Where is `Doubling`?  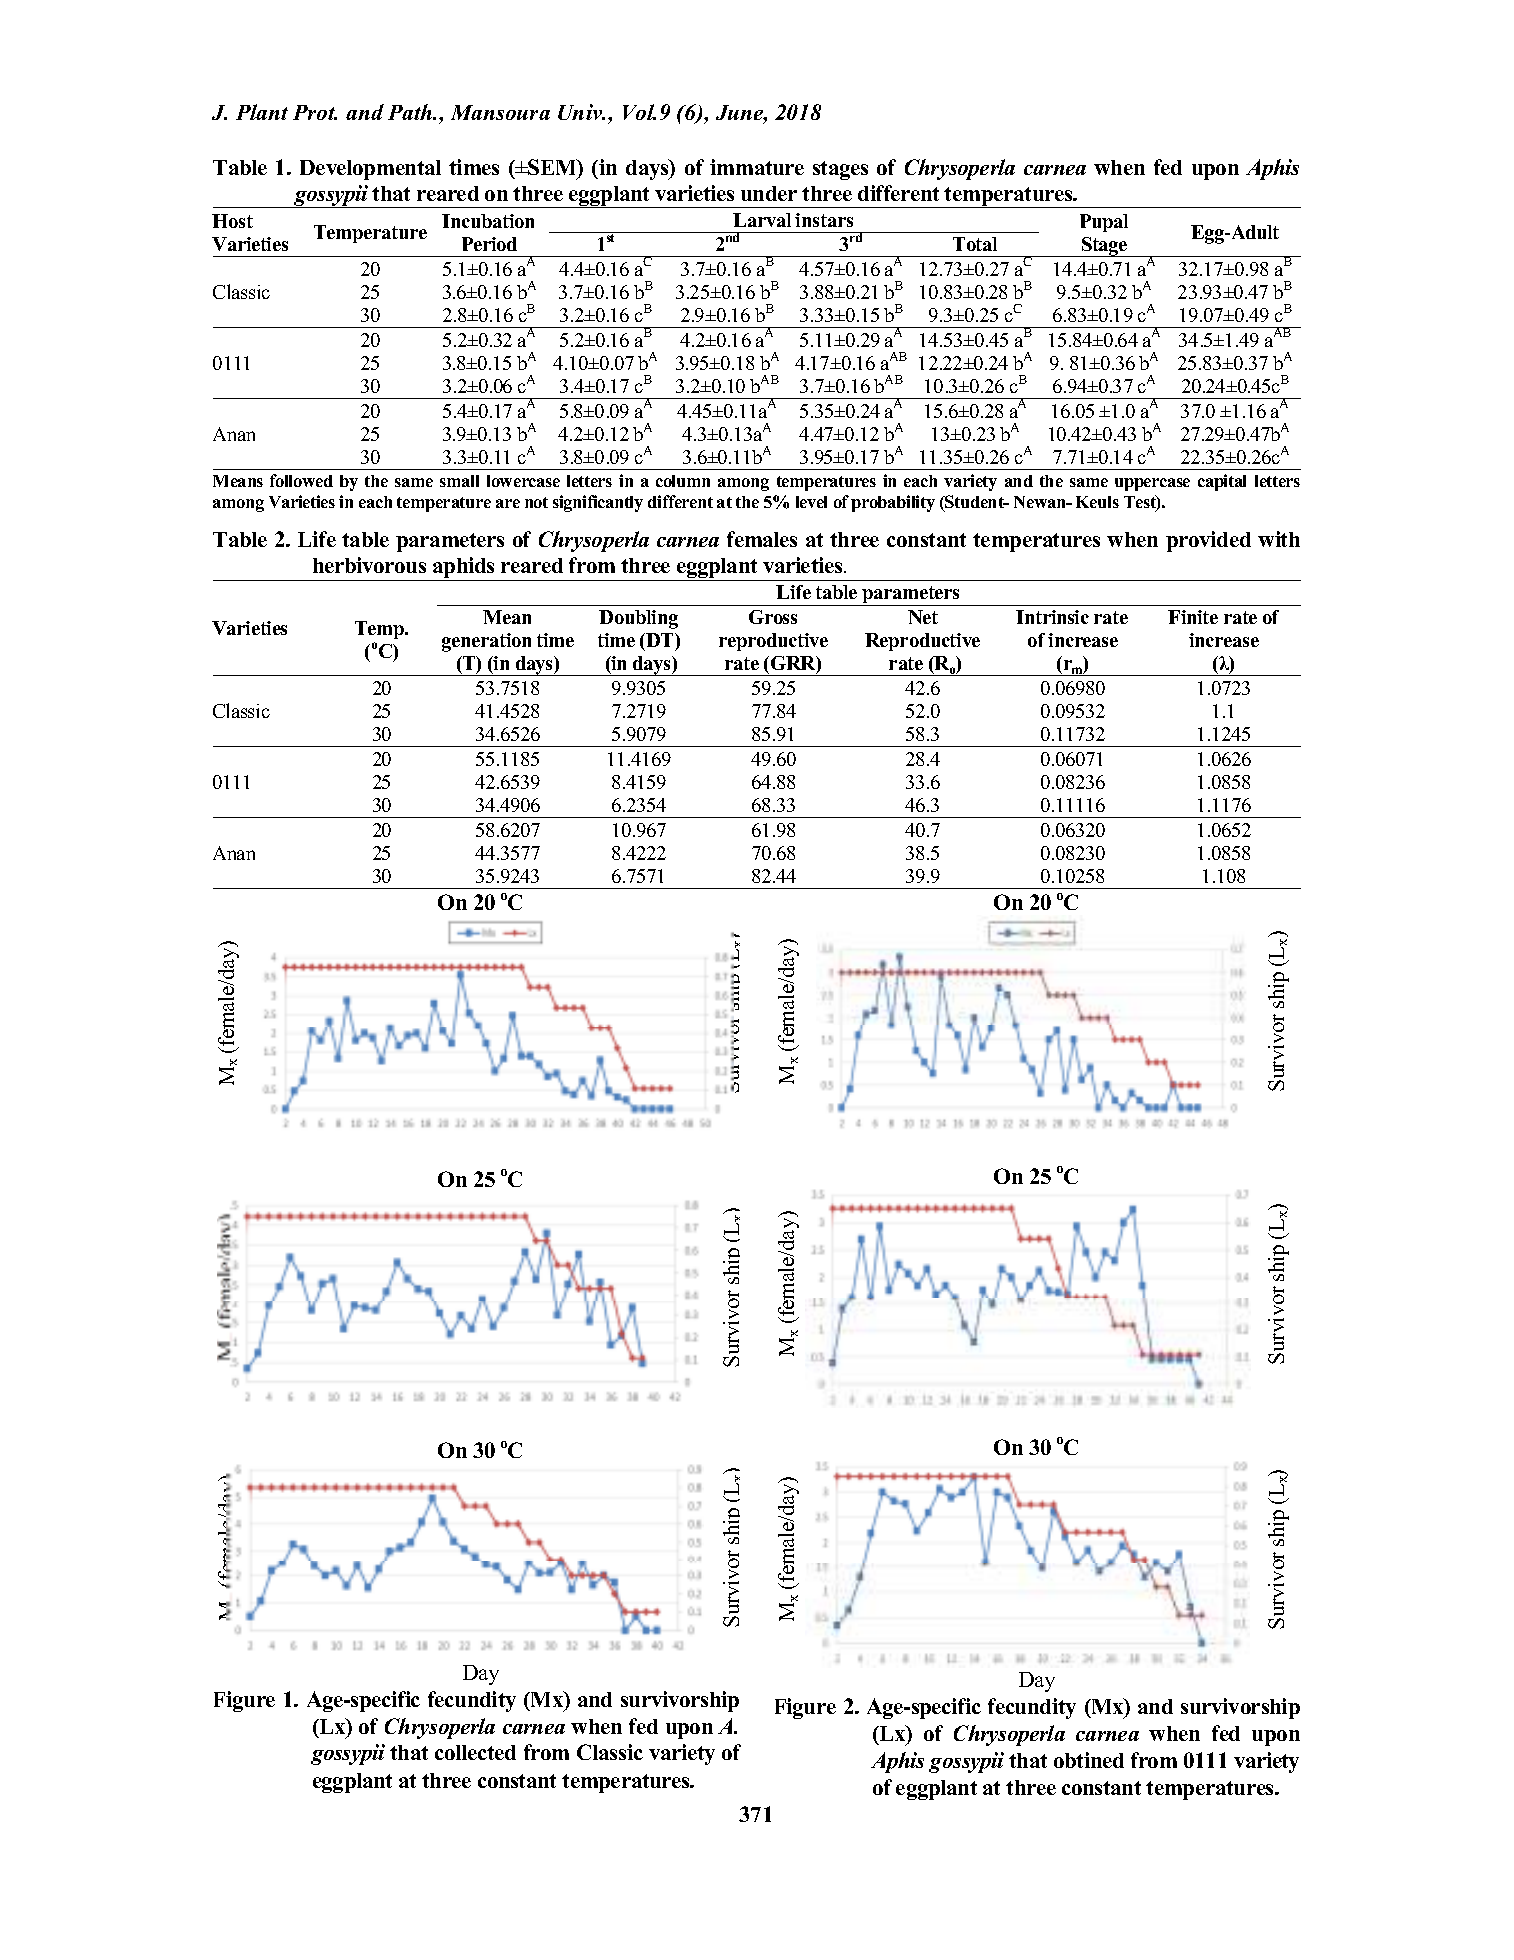
Doubling is located at coordinates (638, 619).
